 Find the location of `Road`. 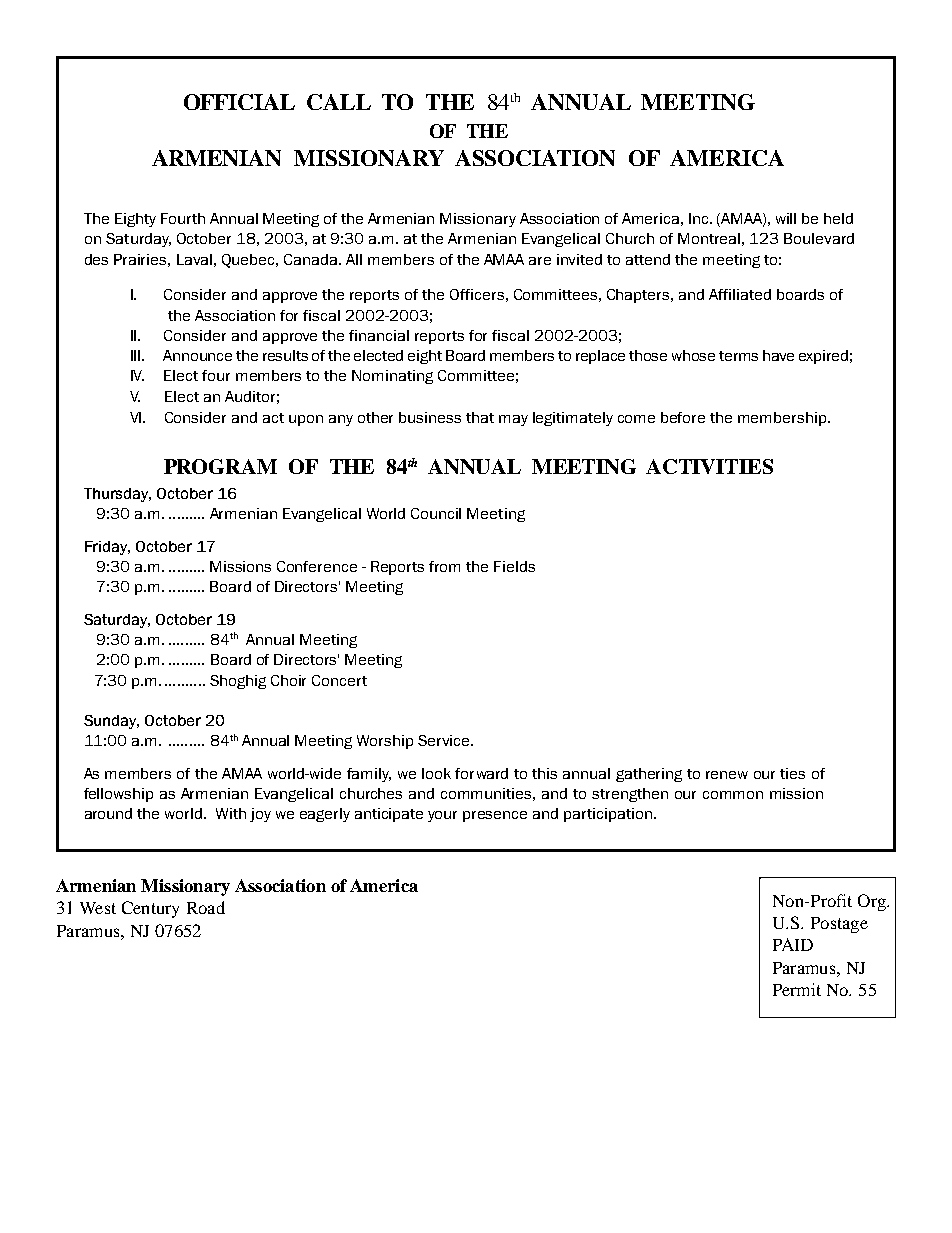

Road is located at coordinates (206, 907).
